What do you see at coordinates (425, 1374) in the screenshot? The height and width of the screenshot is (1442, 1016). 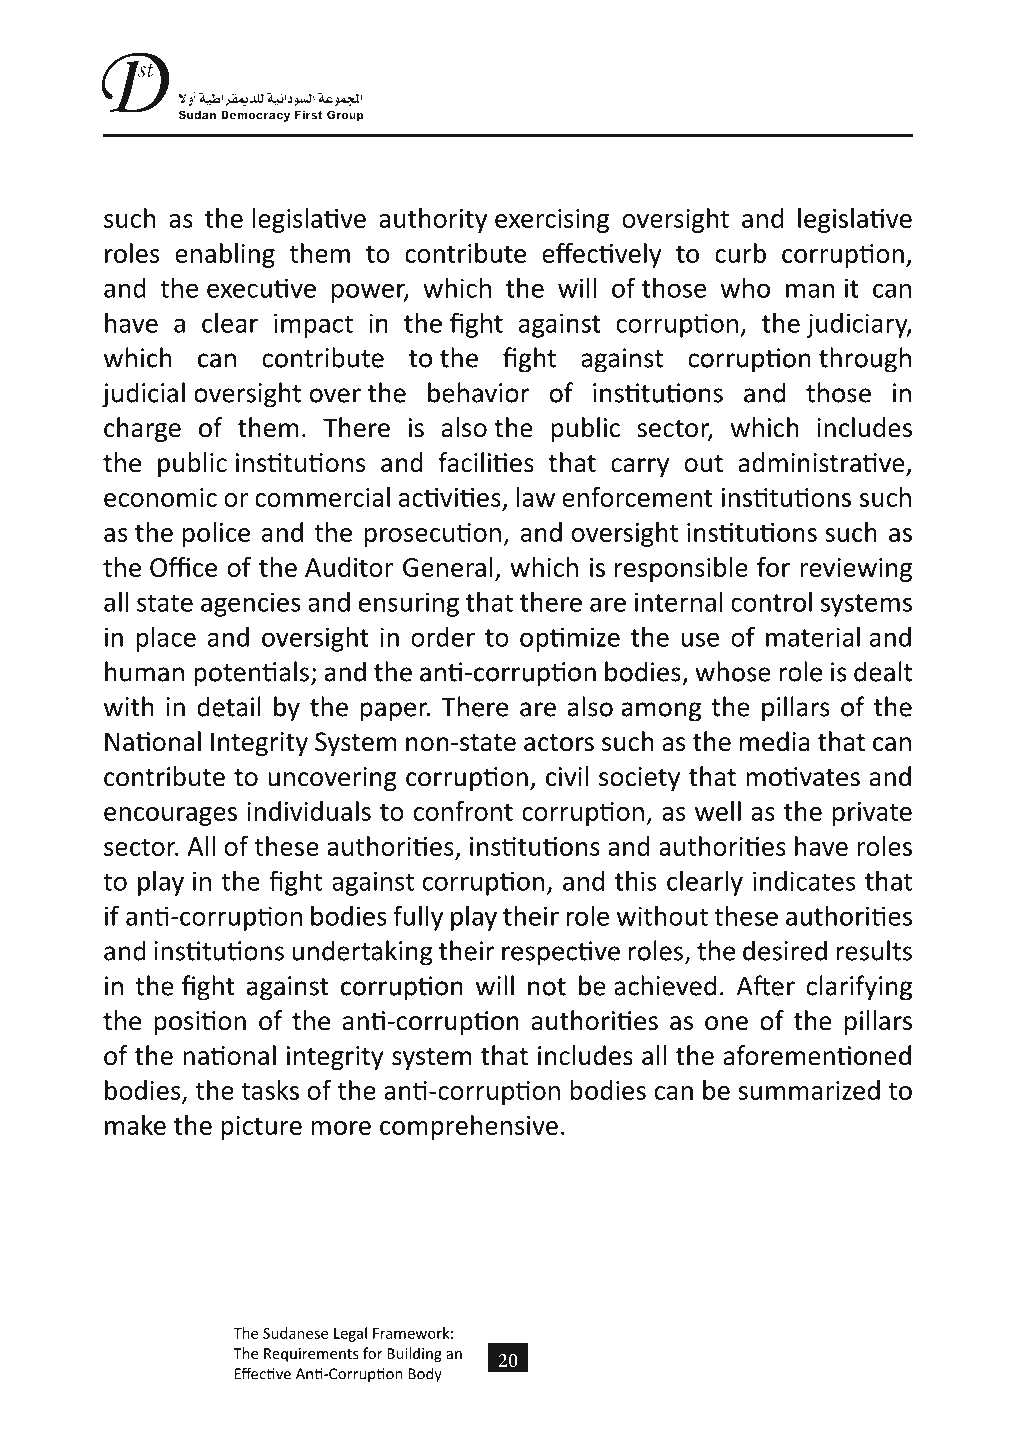 I see `Body` at bounding box center [425, 1374].
